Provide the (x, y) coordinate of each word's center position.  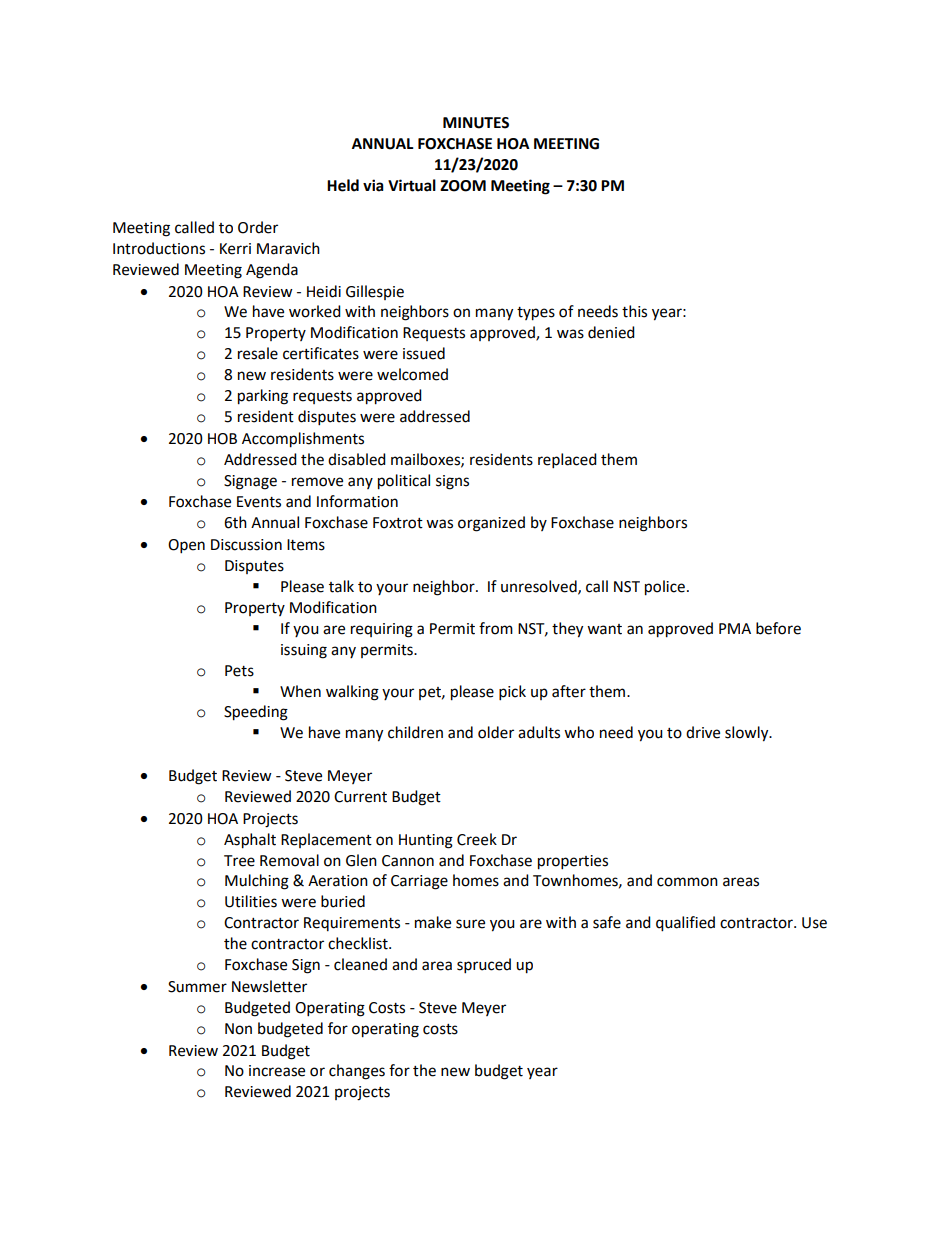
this (634, 311)
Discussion (246, 545)
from (496, 628)
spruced (484, 966)
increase (277, 1071)
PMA (735, 628)
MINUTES (476, 123)
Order (258, 227)
